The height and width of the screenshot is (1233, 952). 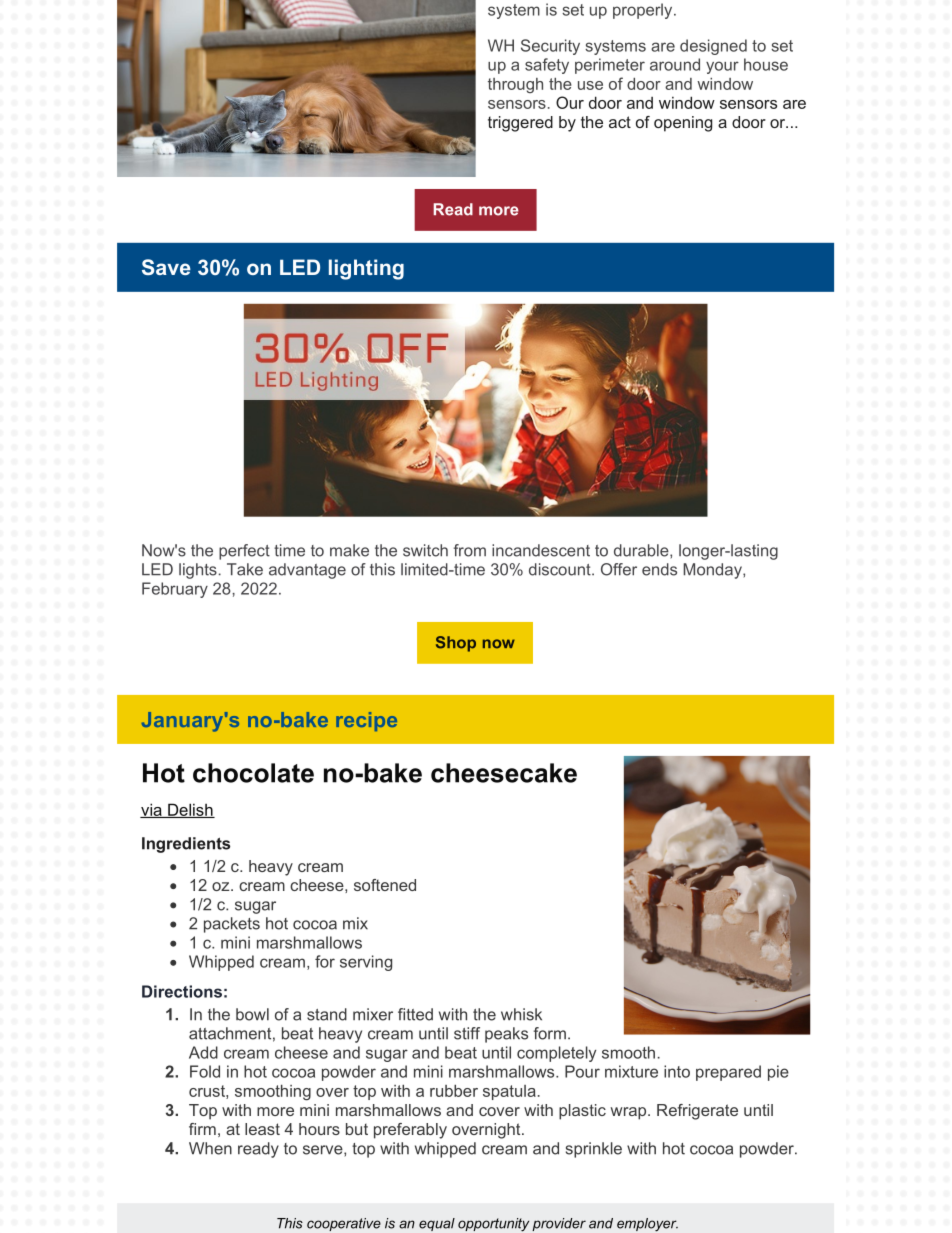 What do you see at coordinates (210, 1148) in the screenshot?
I see `When` at bounding box center [210, 1148].
